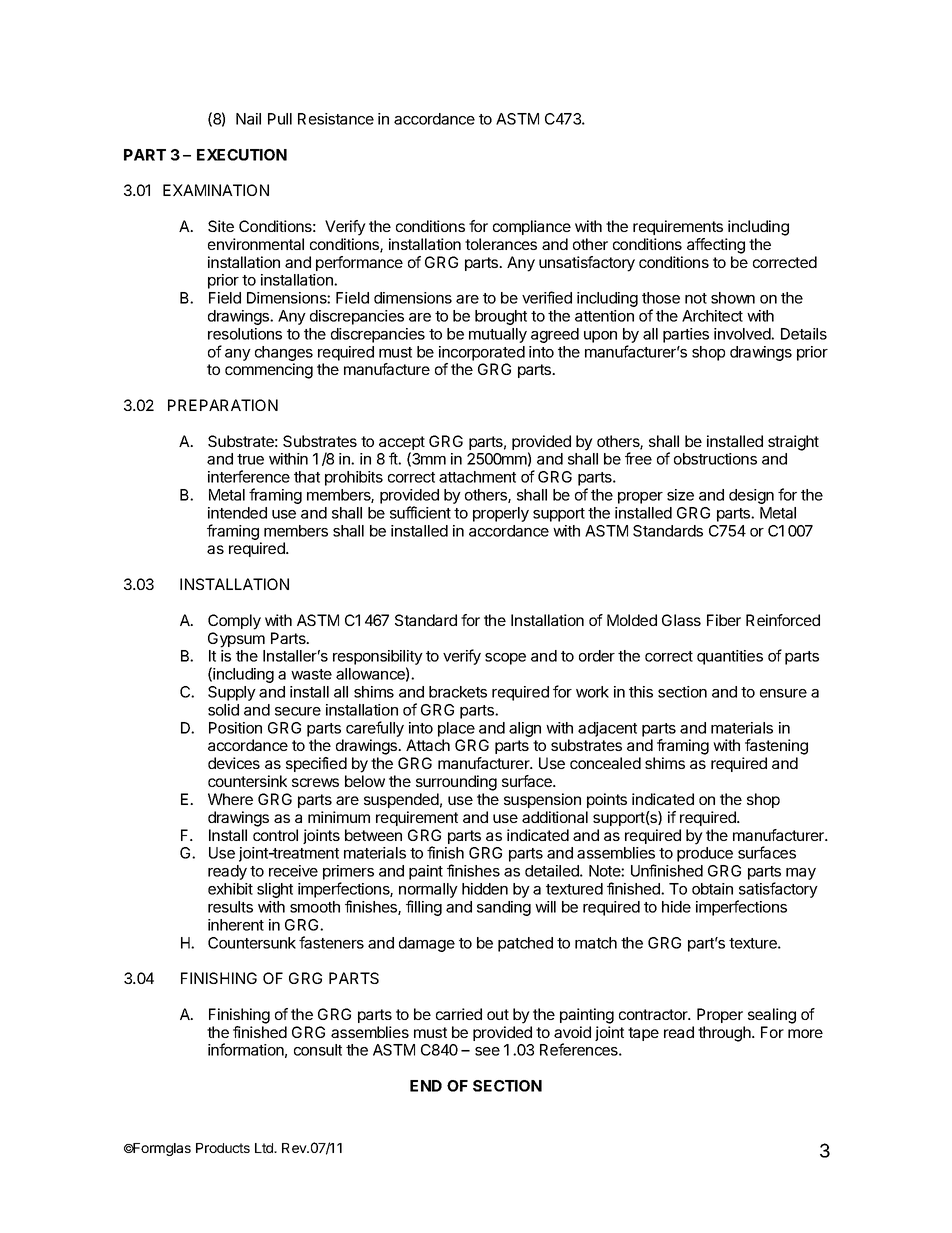  What do you see at coordinates (715, 459) in the screenshot?
I see `obstructions` at bounding box center [715, 459].
